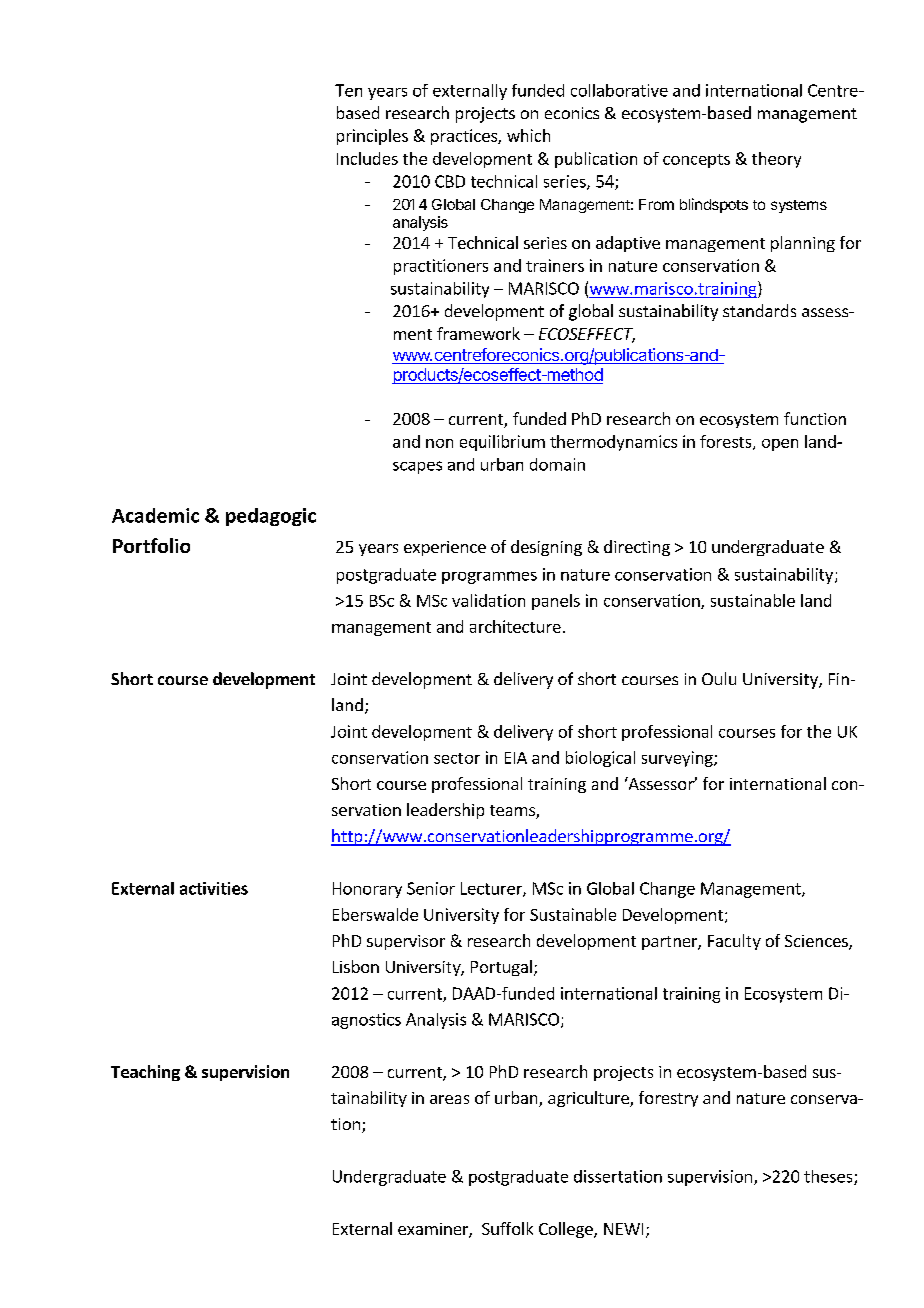  I want to click on pedagogic, so click(271, 517).
